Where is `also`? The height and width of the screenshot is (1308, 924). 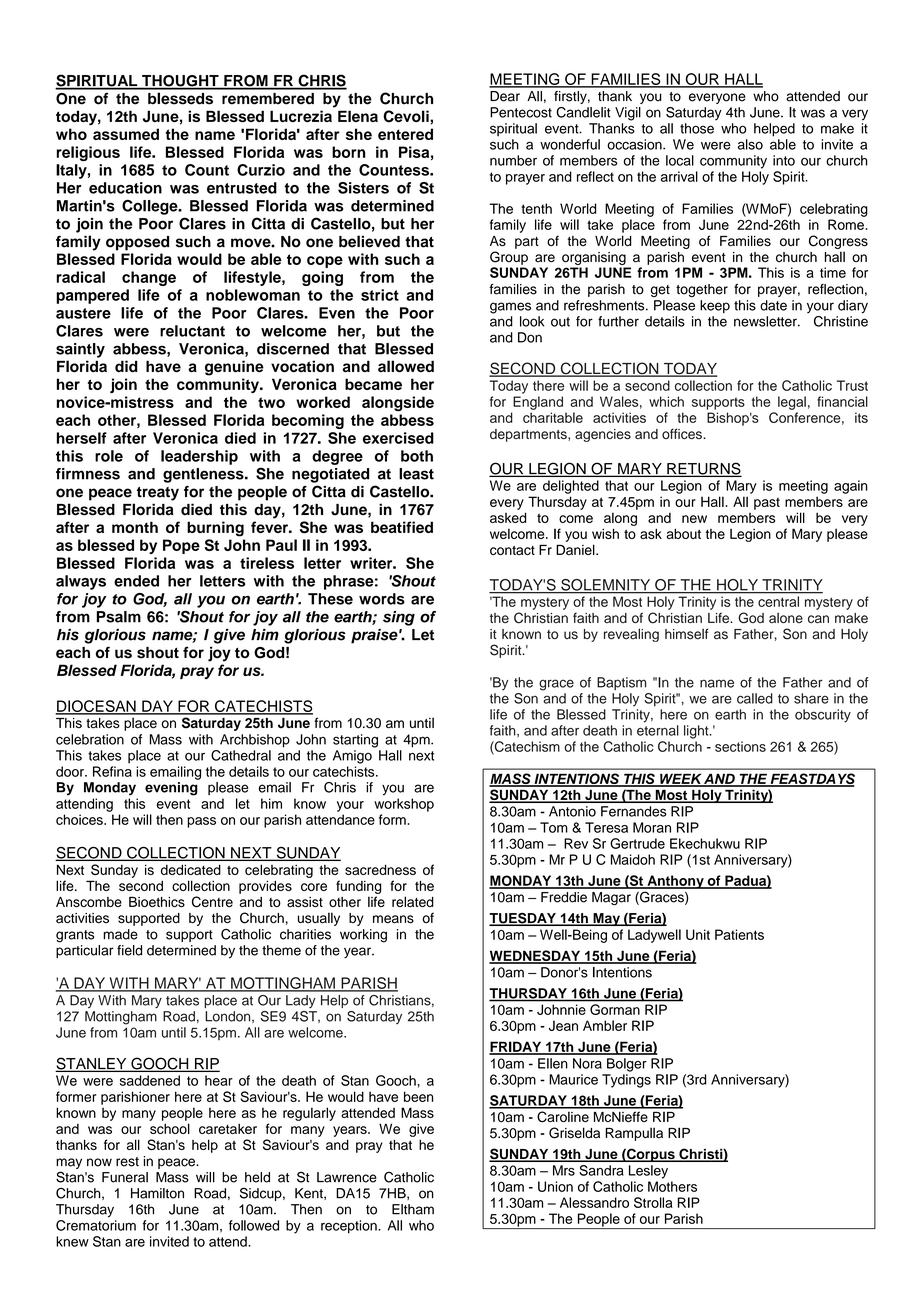 also is located at coordinates (750, 144).
